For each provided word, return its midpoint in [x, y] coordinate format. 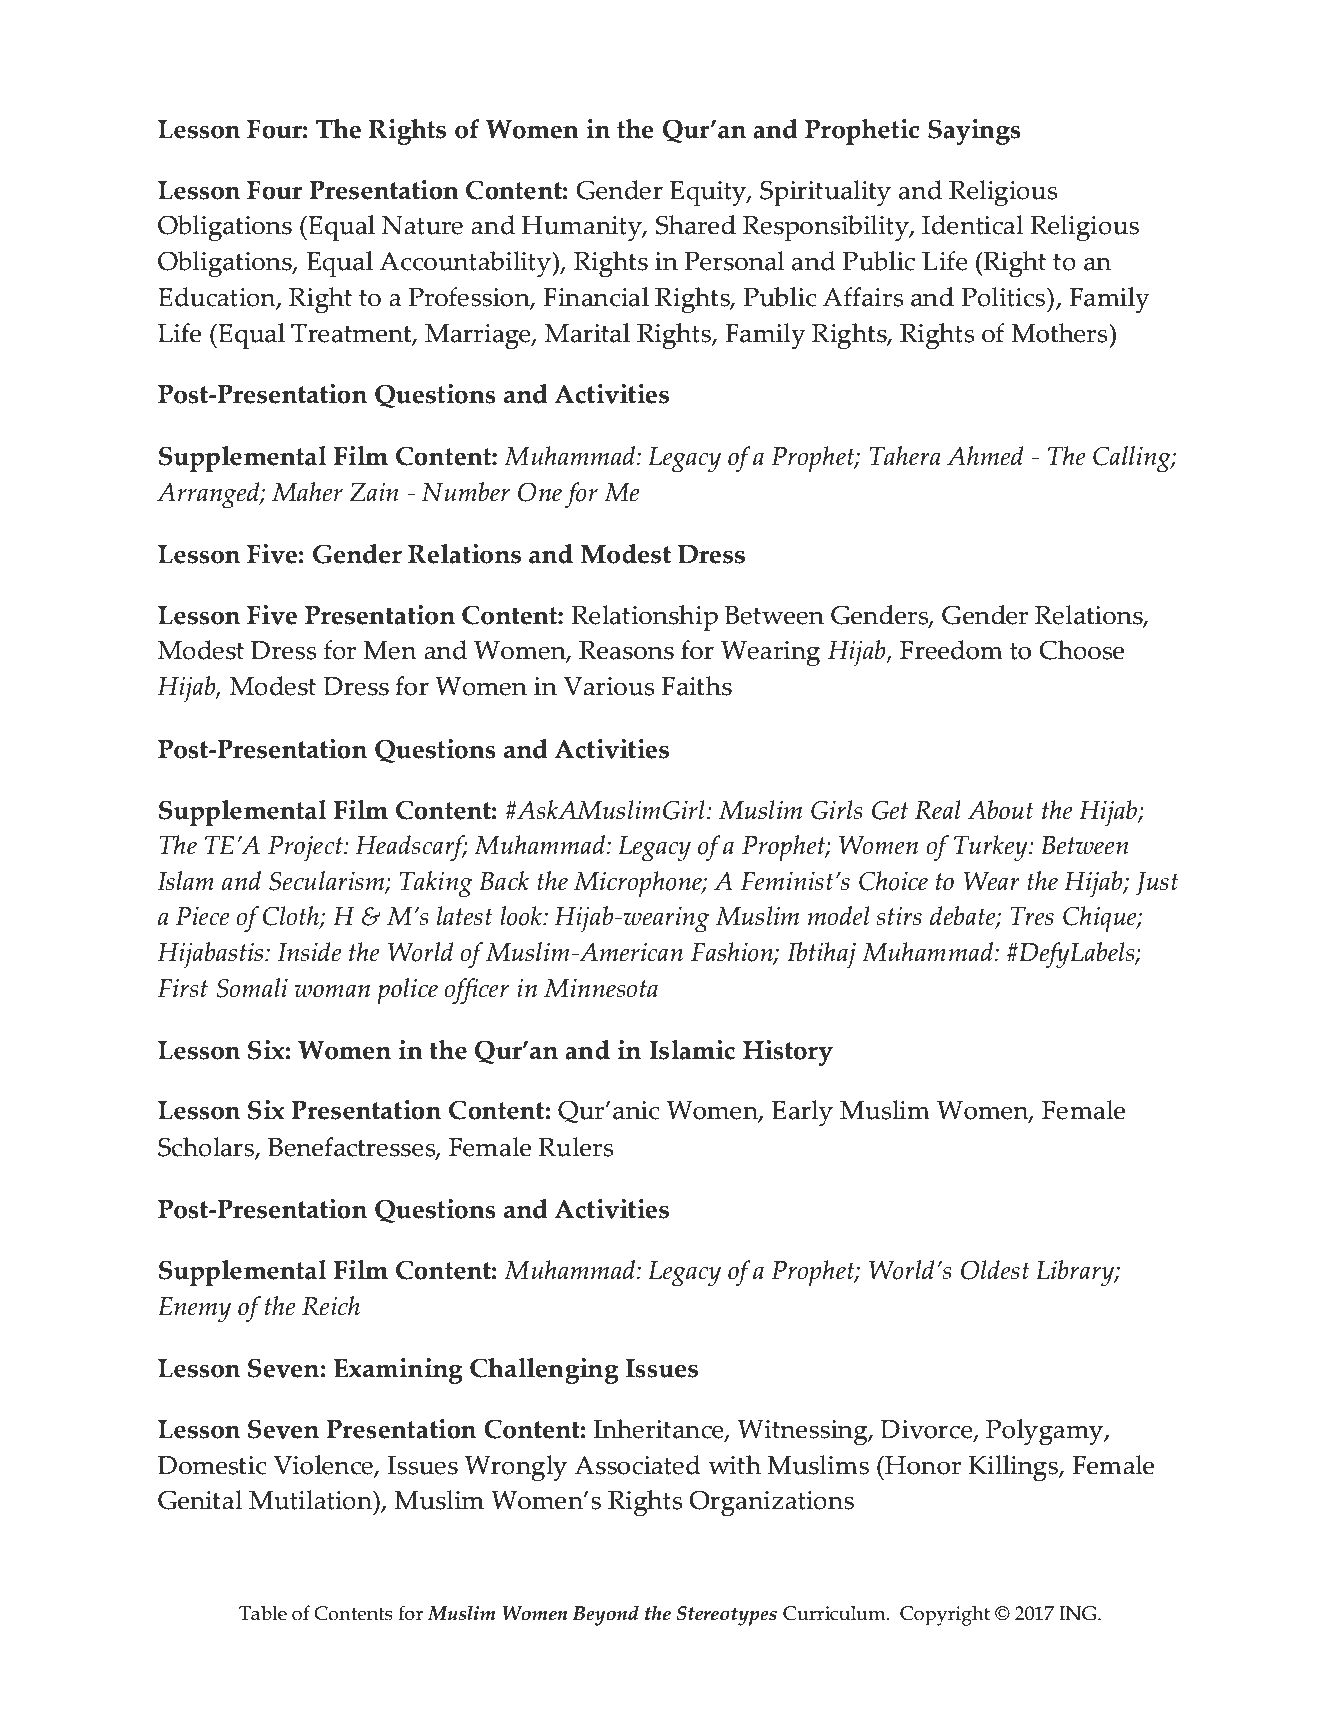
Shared [696, 225]
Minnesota [601, 988]
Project [306, 849]
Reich [331, 1306]
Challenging [544, 1371]
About [1001, 810]
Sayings [974, 132]
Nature [422, 225]
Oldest [995, 1270]
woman [332, 991]
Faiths [697, 686]
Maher [307, 492]
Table [263, 1613]
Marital [587, 333]
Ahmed [985, 456]
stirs [899, 916]
